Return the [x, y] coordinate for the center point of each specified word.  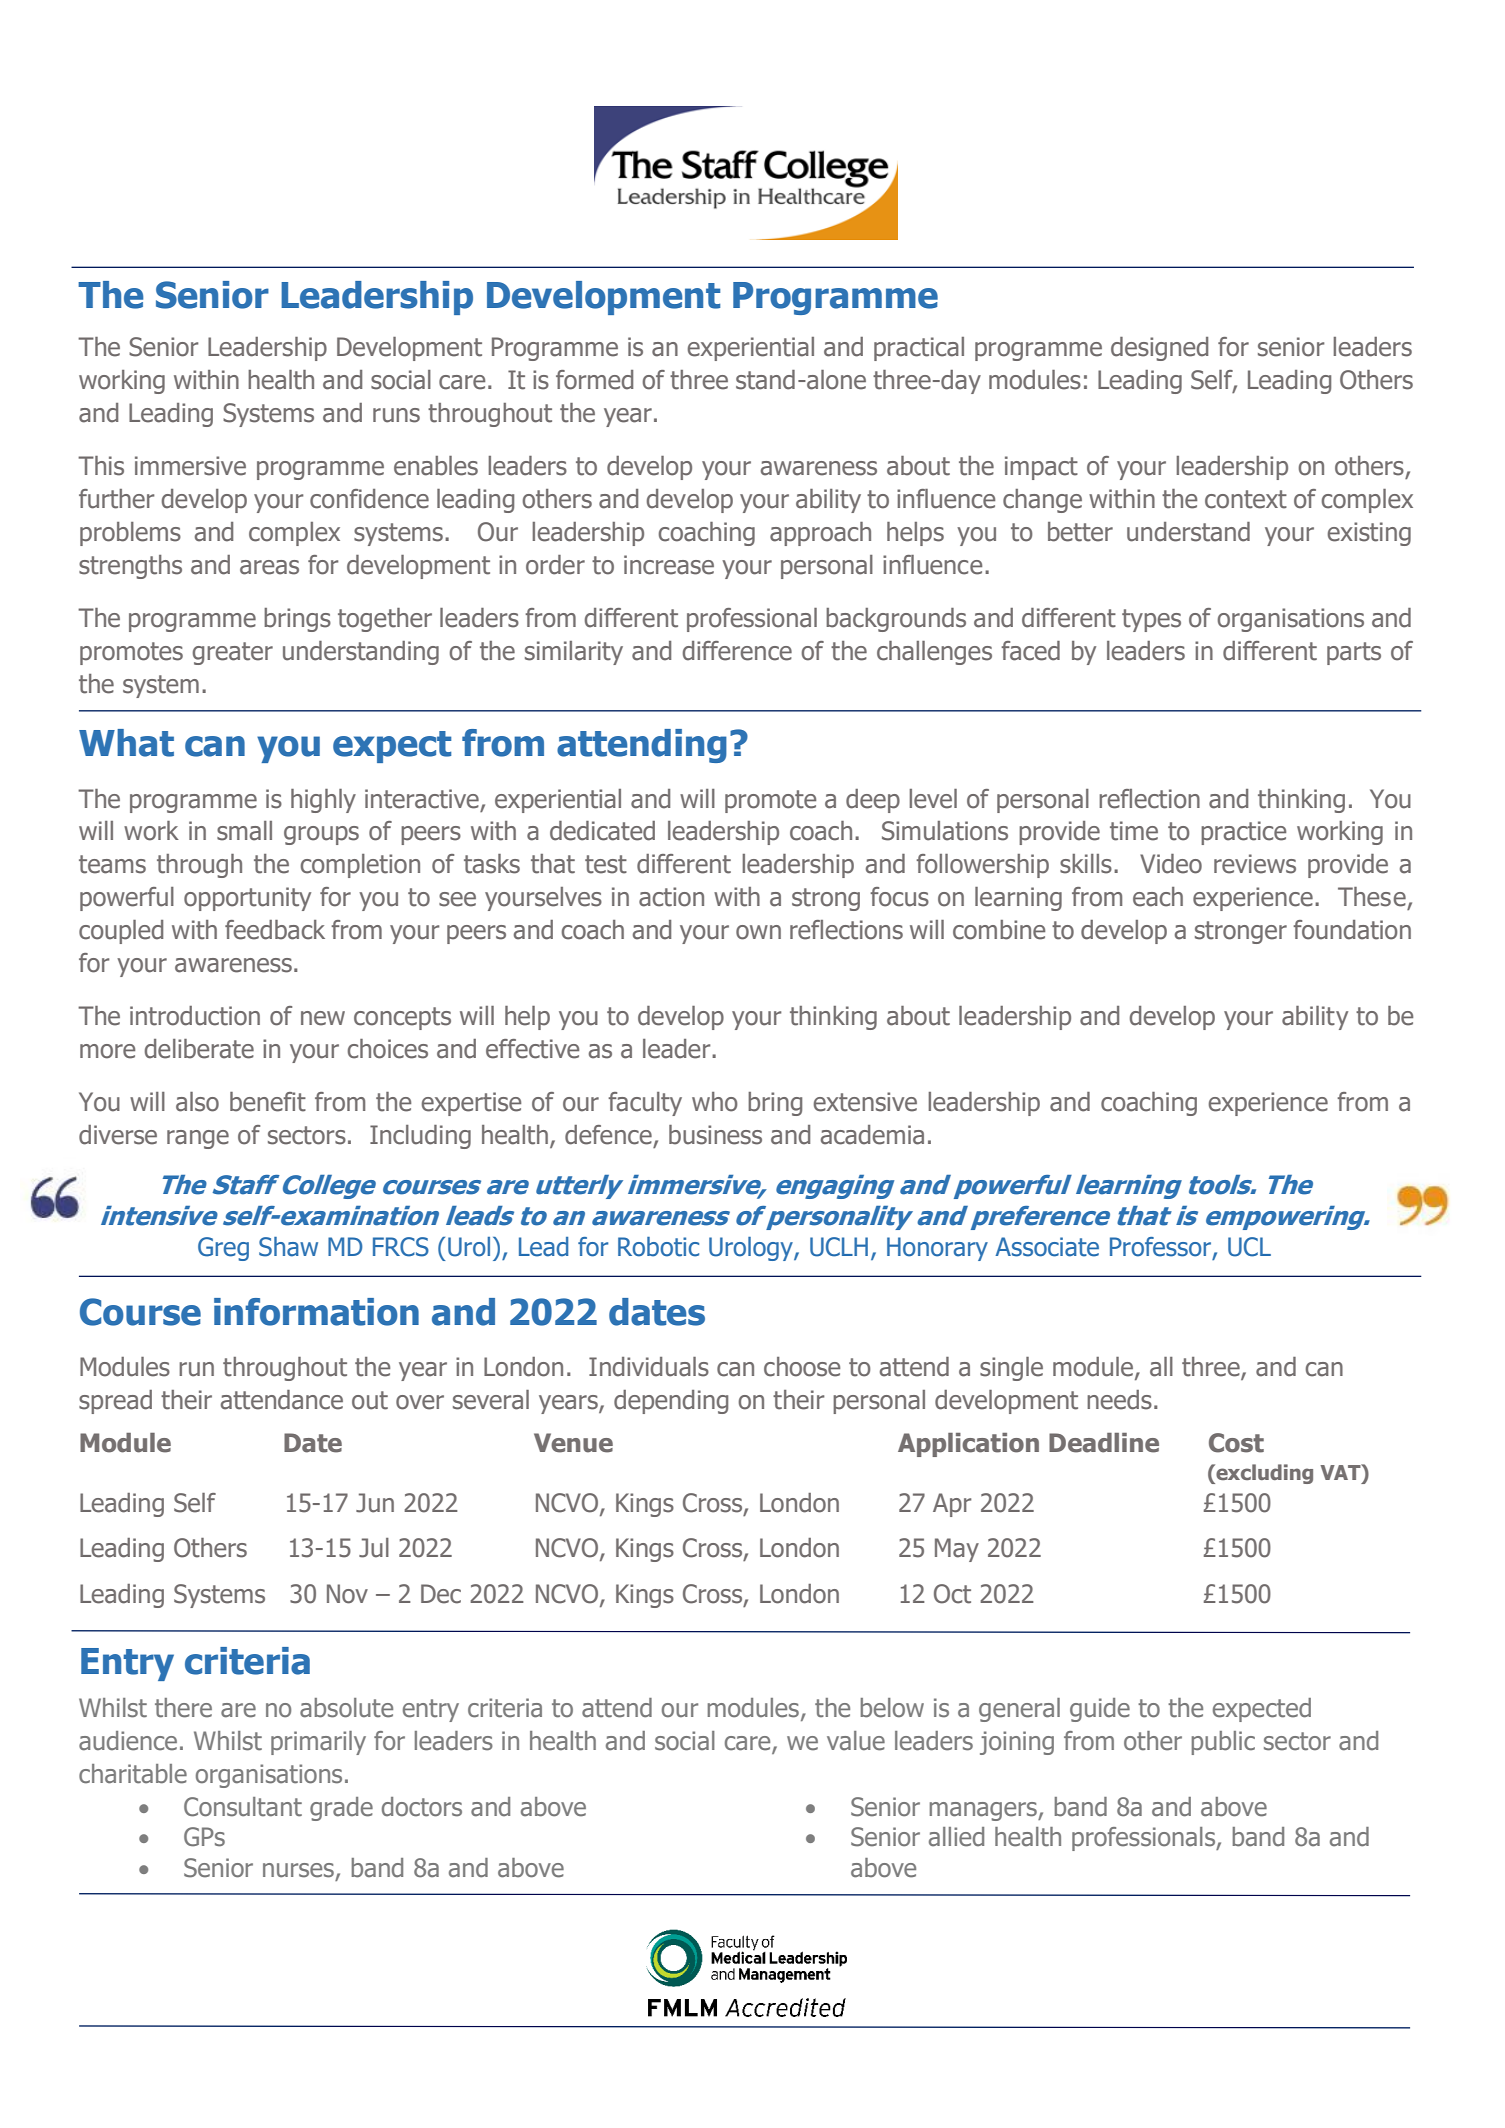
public [1223, 1743]
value [856, 1741]
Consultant [243, 1807]
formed [594, 380]
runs [396, 415]
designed [1159, 349]
